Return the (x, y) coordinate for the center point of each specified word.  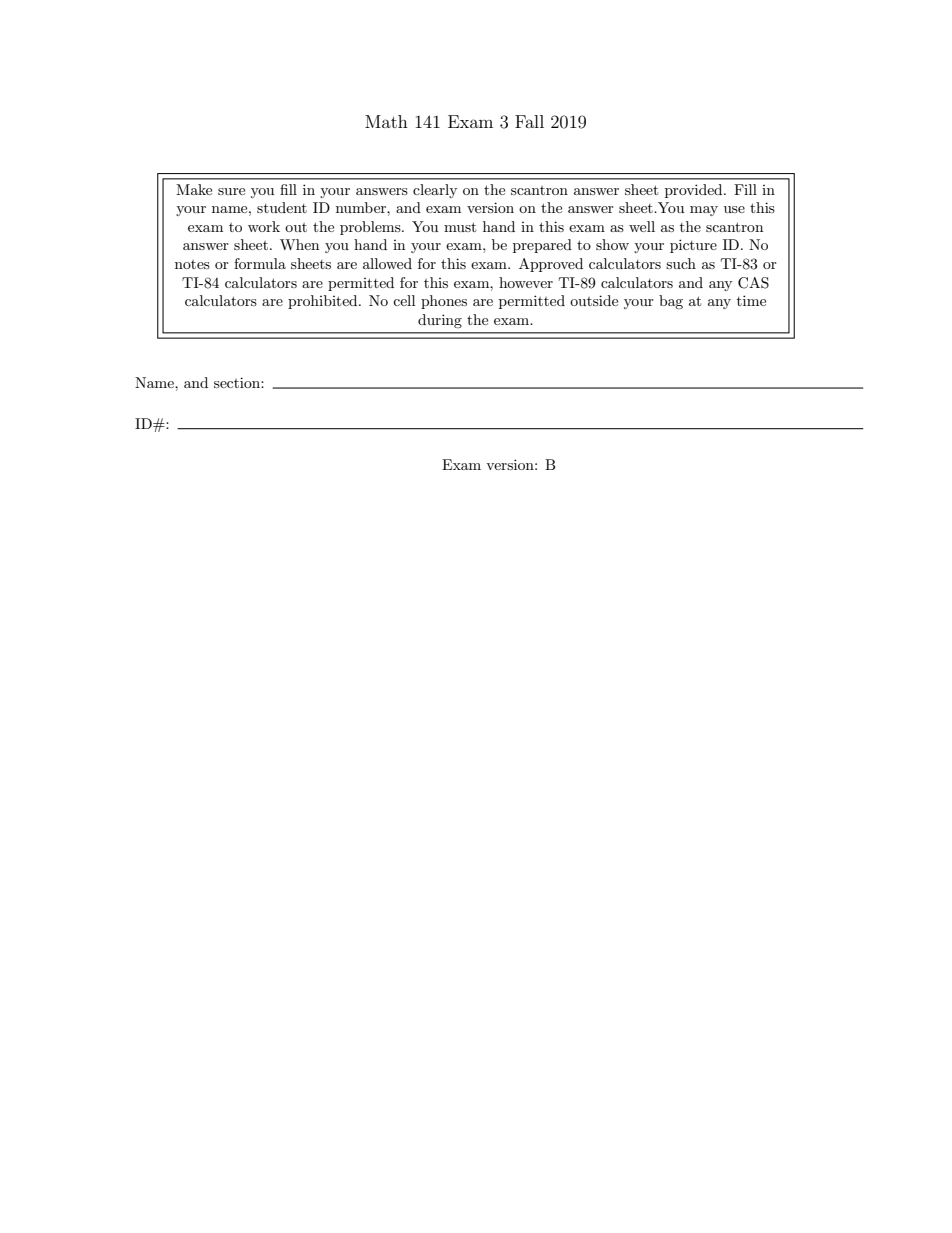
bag (671, 302)
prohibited (324, 302)
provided (695, 191)
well (642, 226)
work (264, 226)
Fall (529, 121)
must (460, 227)
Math (386, 121)
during (440, 321)
